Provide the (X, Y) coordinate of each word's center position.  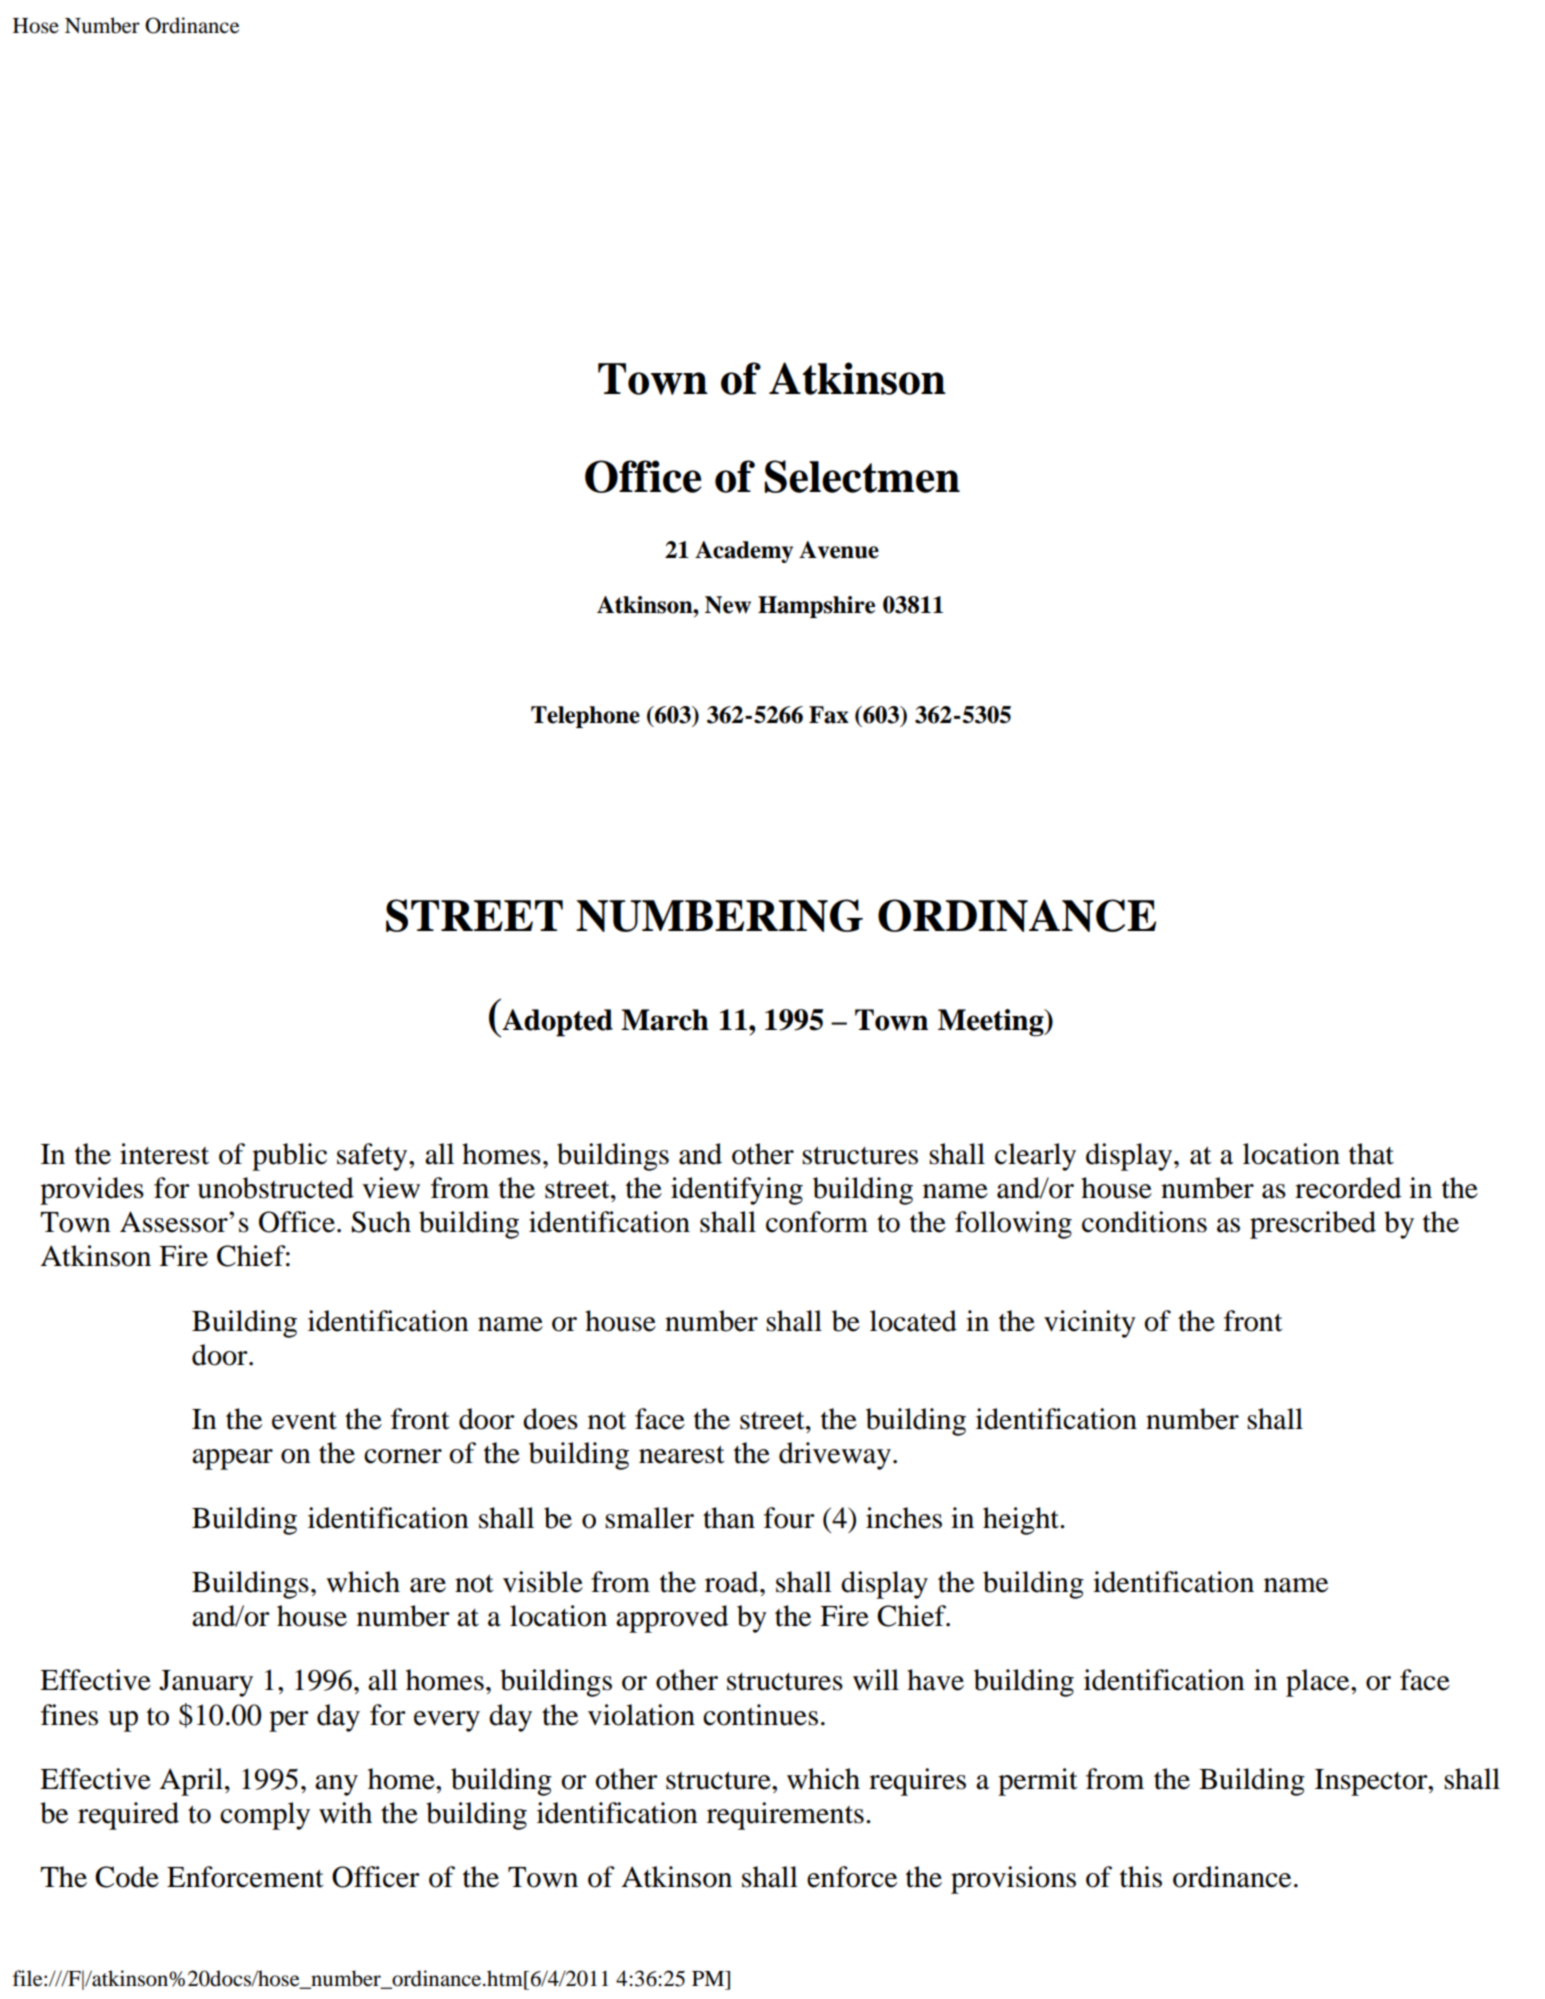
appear (232, 1459)
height (1022, 1521)
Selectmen (862, 476)
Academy (744, 552)
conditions (1144, 1222)
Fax (829, 715)
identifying (737, 1191)
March (665, 1020)
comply (265, 1816)
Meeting (992, 1023)
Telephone (585, 717)
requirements (785, 1816)
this (1141, 1877)
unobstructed (275, 1188)
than (729, 1518)
